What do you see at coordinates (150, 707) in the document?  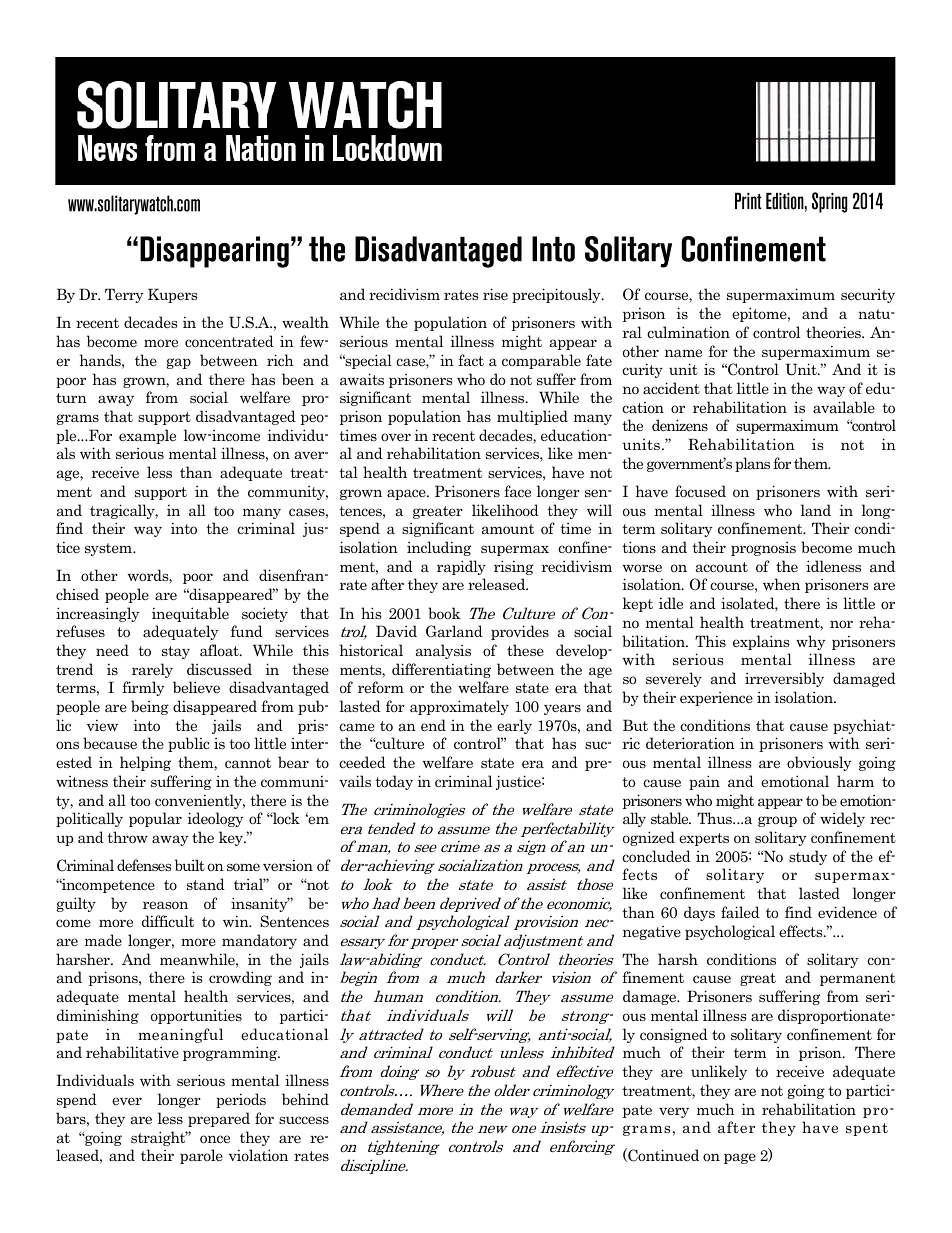 I see `being` at bounding box center [150, 707].
